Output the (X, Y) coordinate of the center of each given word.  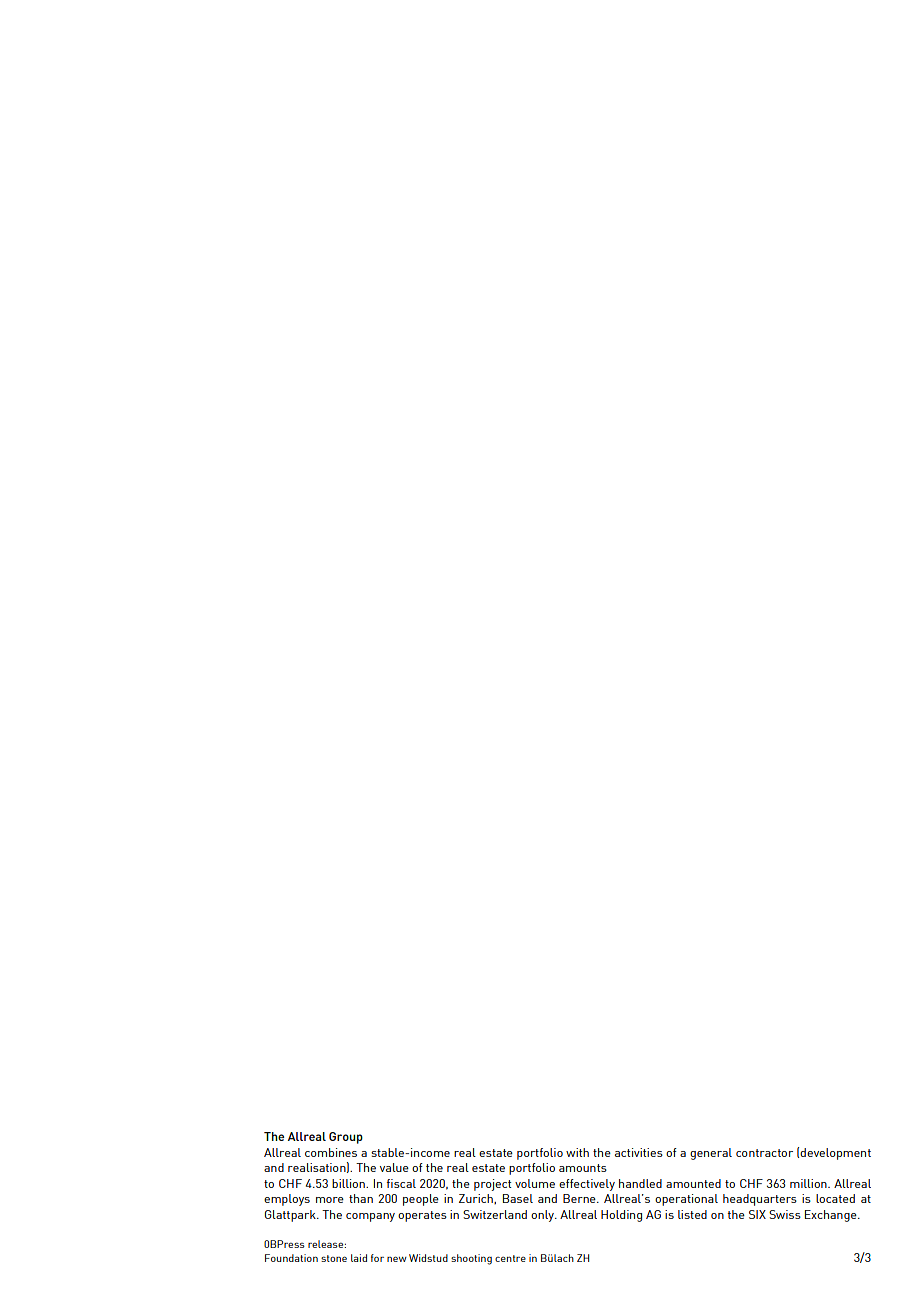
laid (359, 1258)
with (577, 1152)
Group (346, 1138)
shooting (471, 1259)
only (543, 1216)
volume (535, 1183)
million (809, 1183)
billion (349, 1183)
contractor (764, 1153)
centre (510, 1258)
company (370, 1217)
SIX (757, 1214)
